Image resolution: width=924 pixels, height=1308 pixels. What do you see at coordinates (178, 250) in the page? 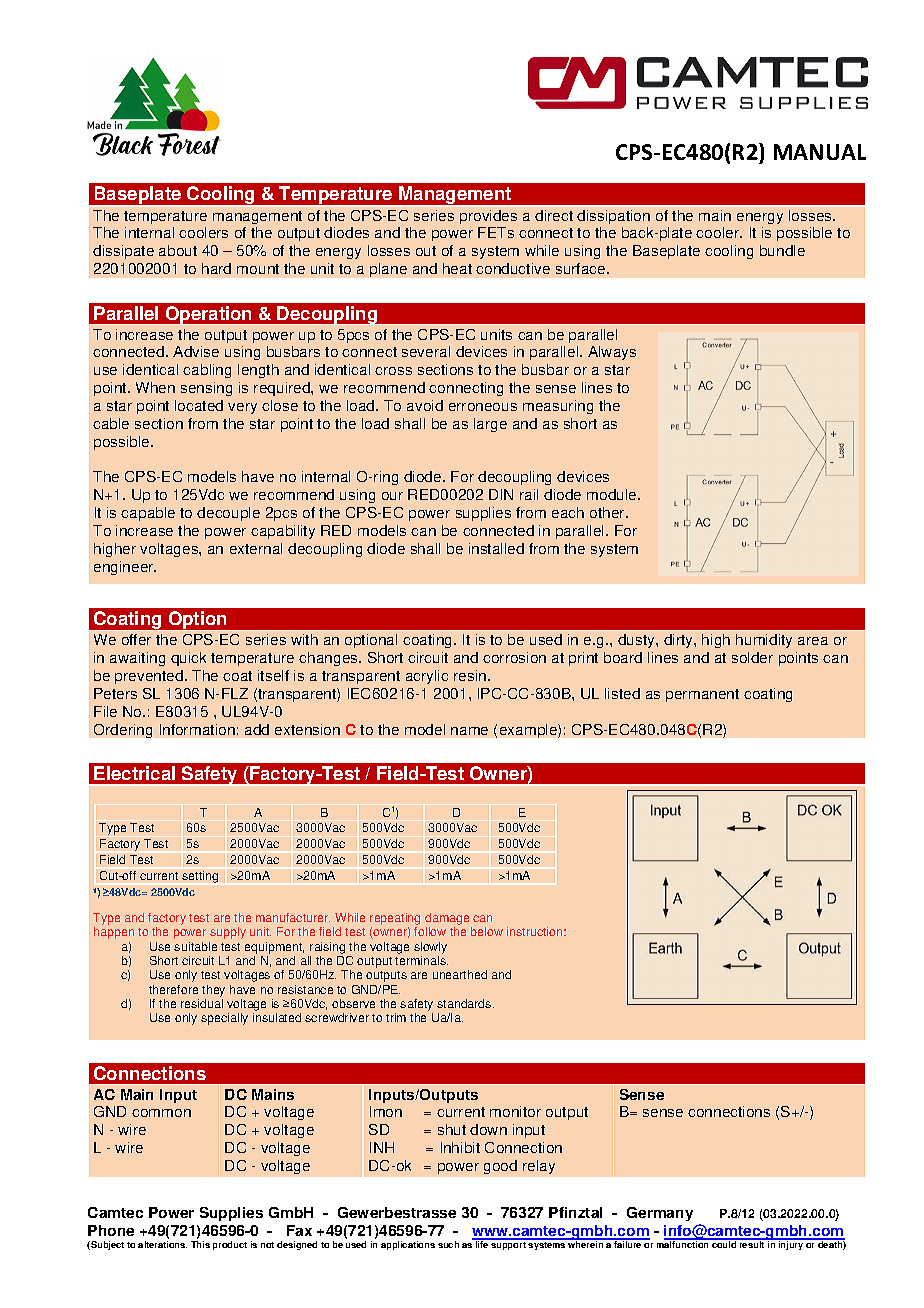
I see `about` at bounding box center [178, 250].
